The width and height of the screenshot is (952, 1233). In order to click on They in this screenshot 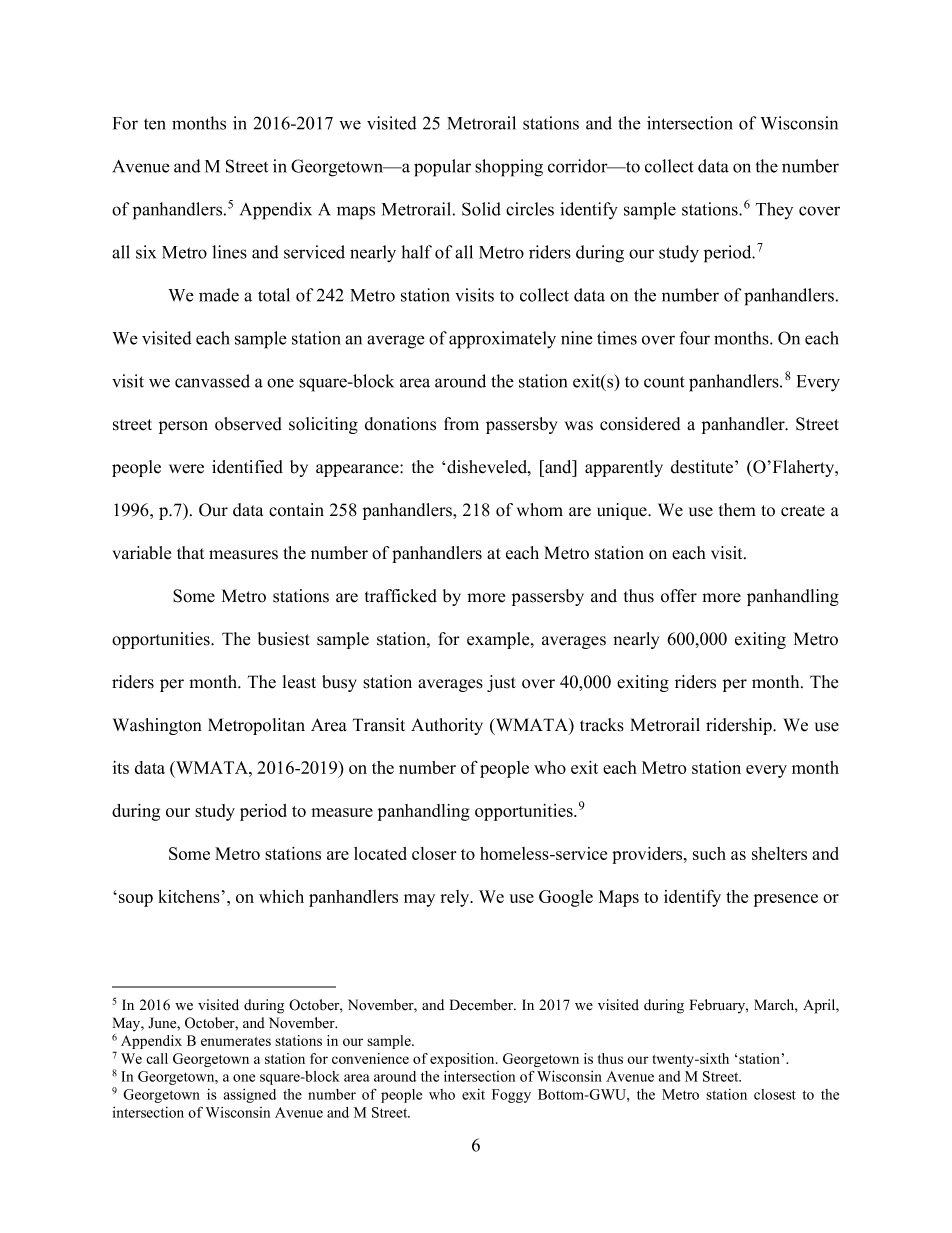, I will do `click(774, 210)`.
